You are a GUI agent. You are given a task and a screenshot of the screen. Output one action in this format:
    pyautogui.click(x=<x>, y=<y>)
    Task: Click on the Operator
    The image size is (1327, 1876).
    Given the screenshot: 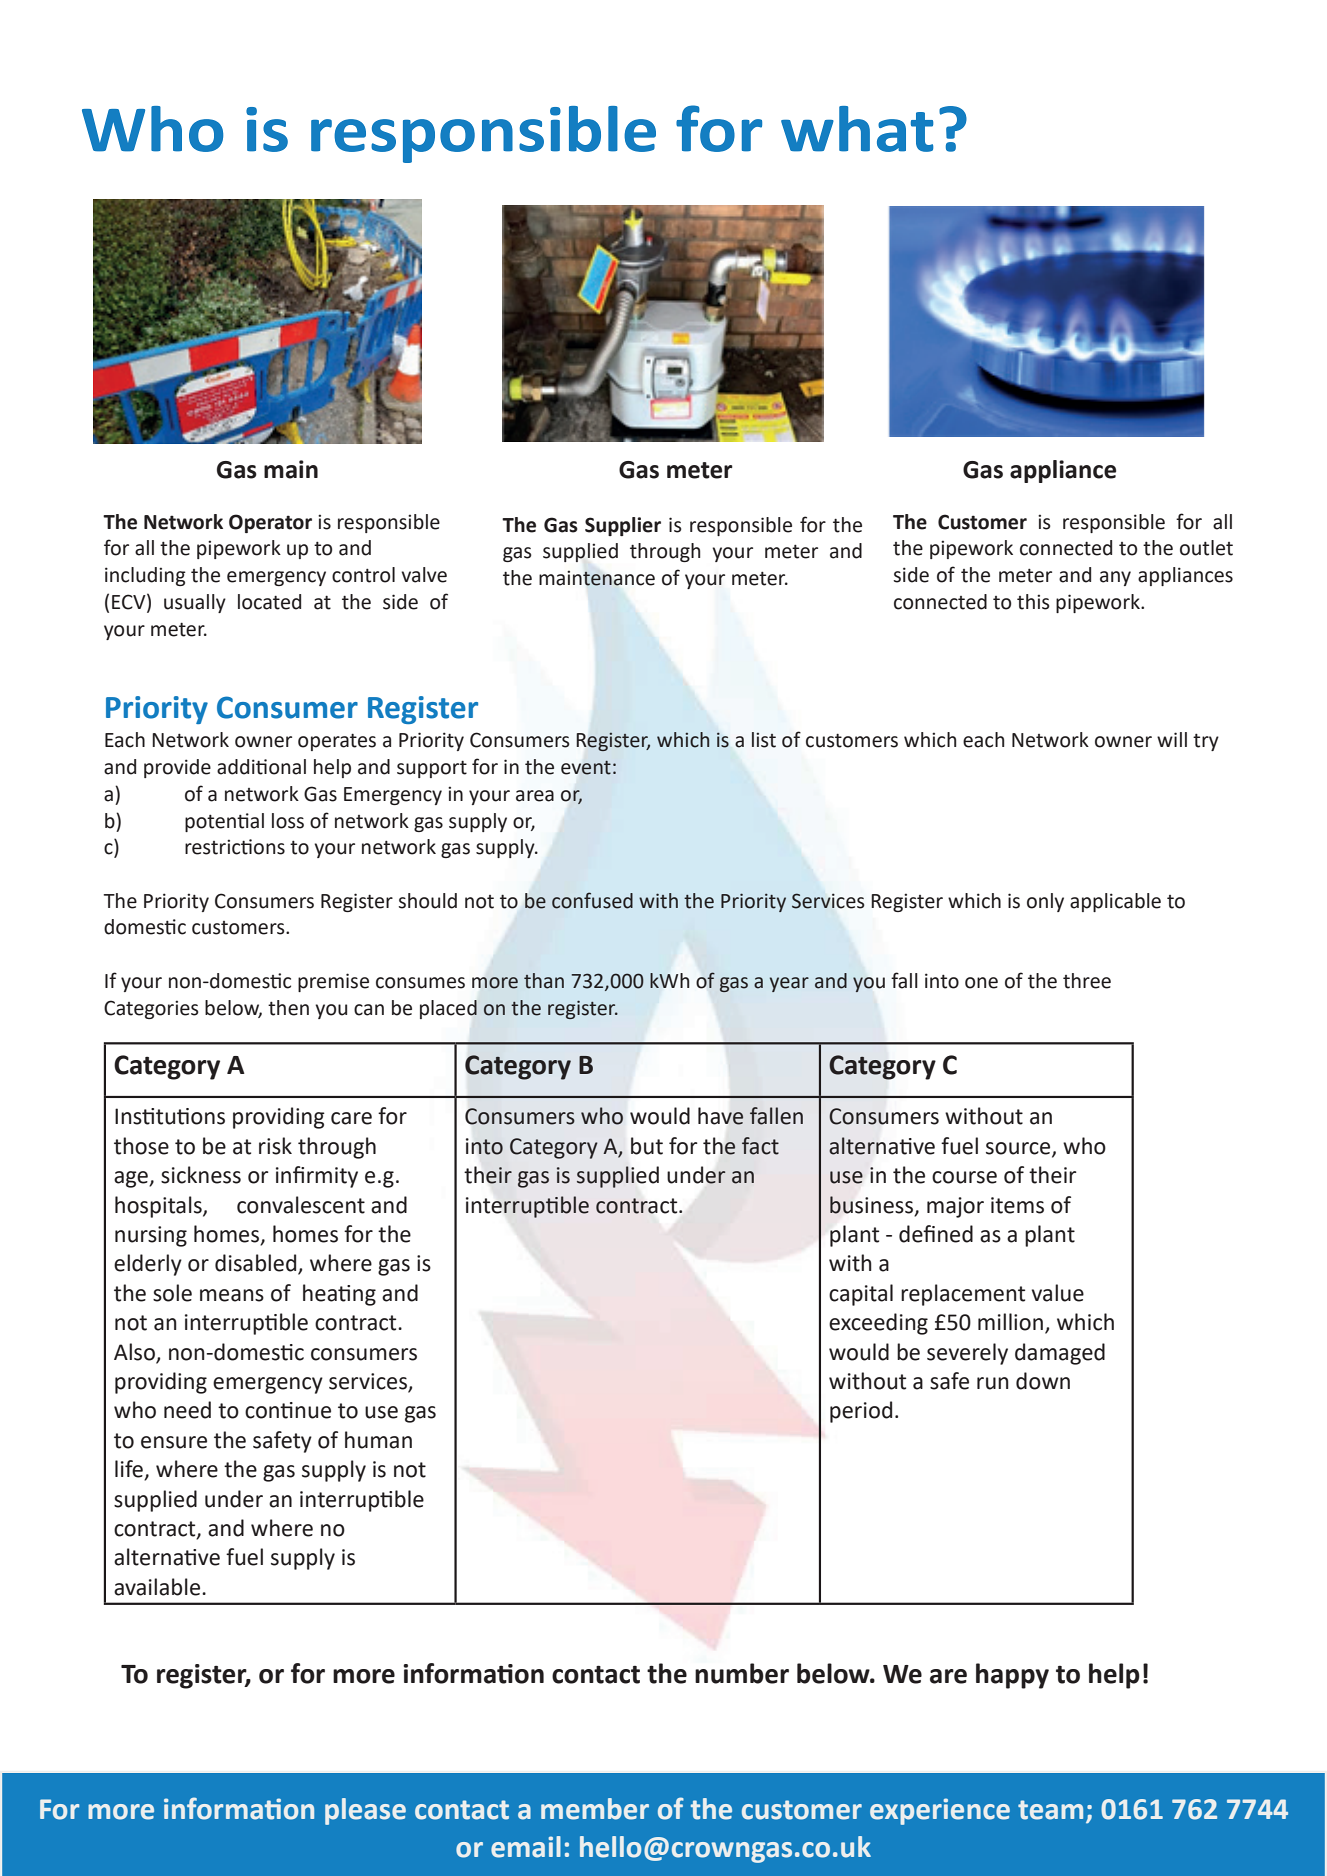 What is the action you would take?
    pyautogui.click(x=270, y=523)
